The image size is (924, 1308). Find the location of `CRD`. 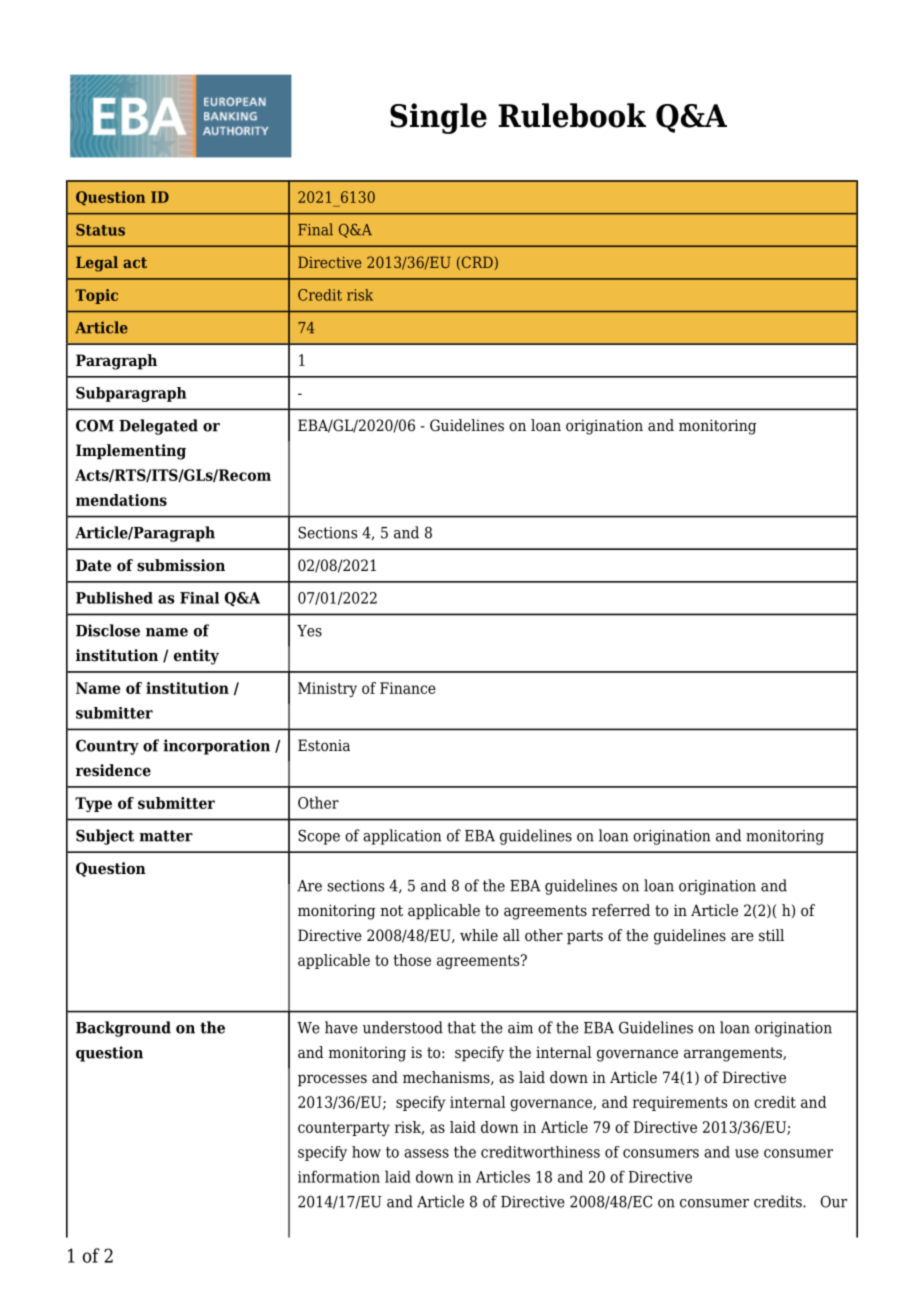

CRD is located at coordinates (477, 263).
